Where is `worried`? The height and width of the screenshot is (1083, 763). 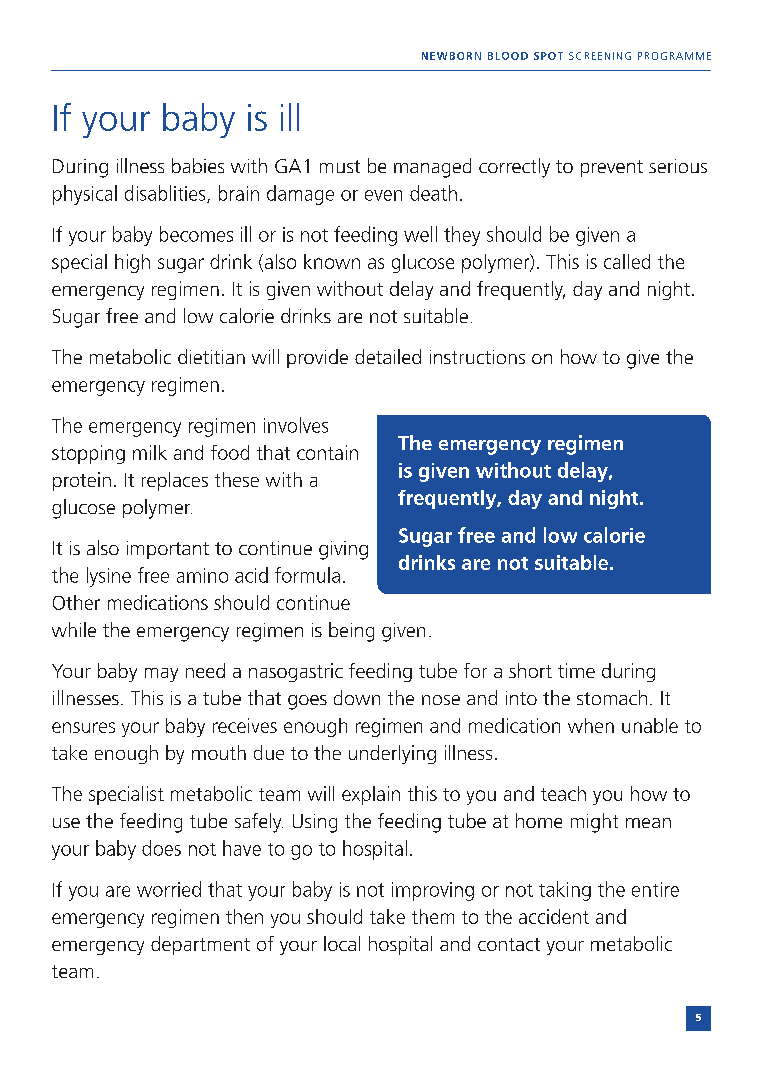 worried is located at coordinates (169, 889).
